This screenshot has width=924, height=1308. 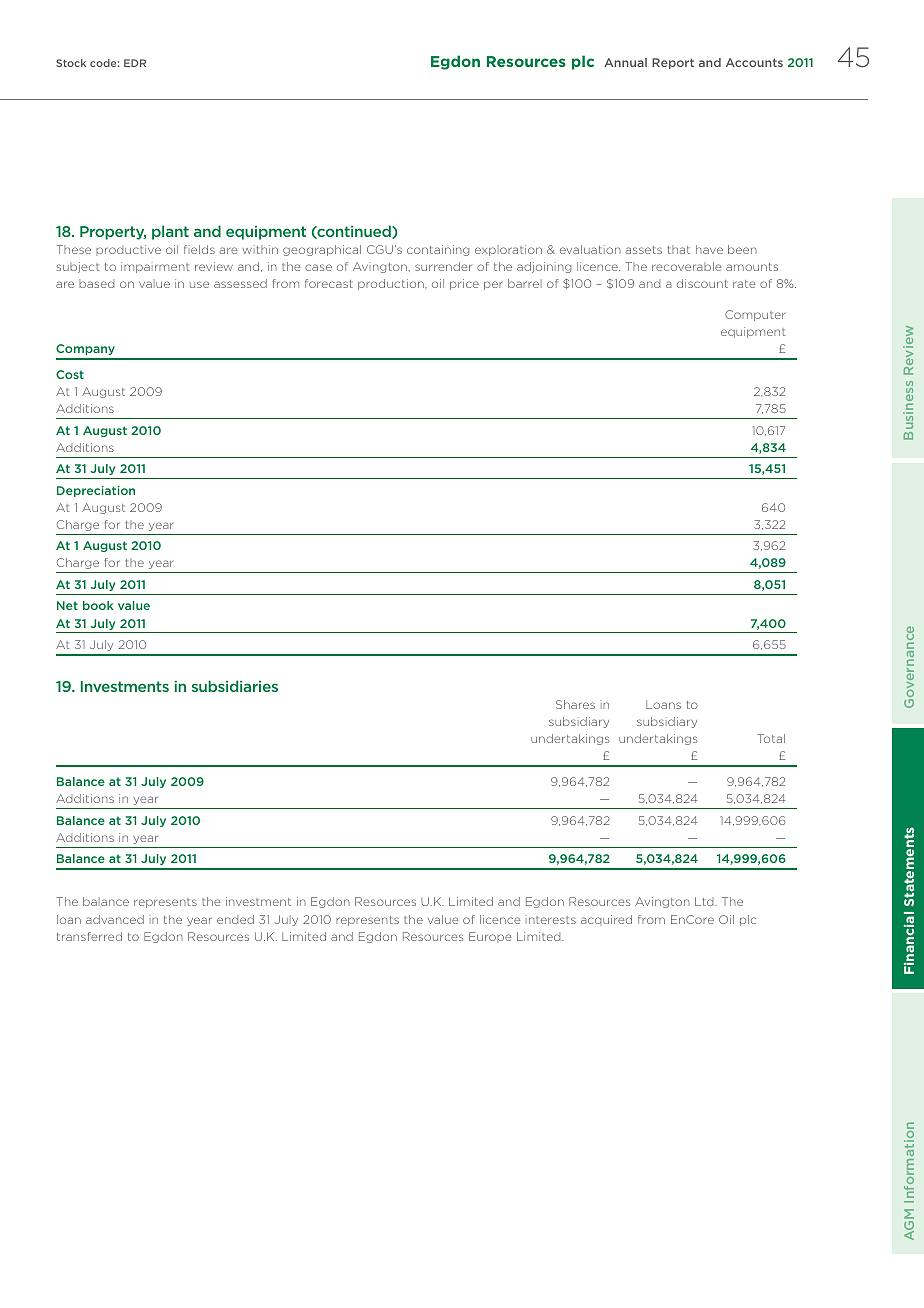 I want to click on advanced, so click(x=115, y=919).
